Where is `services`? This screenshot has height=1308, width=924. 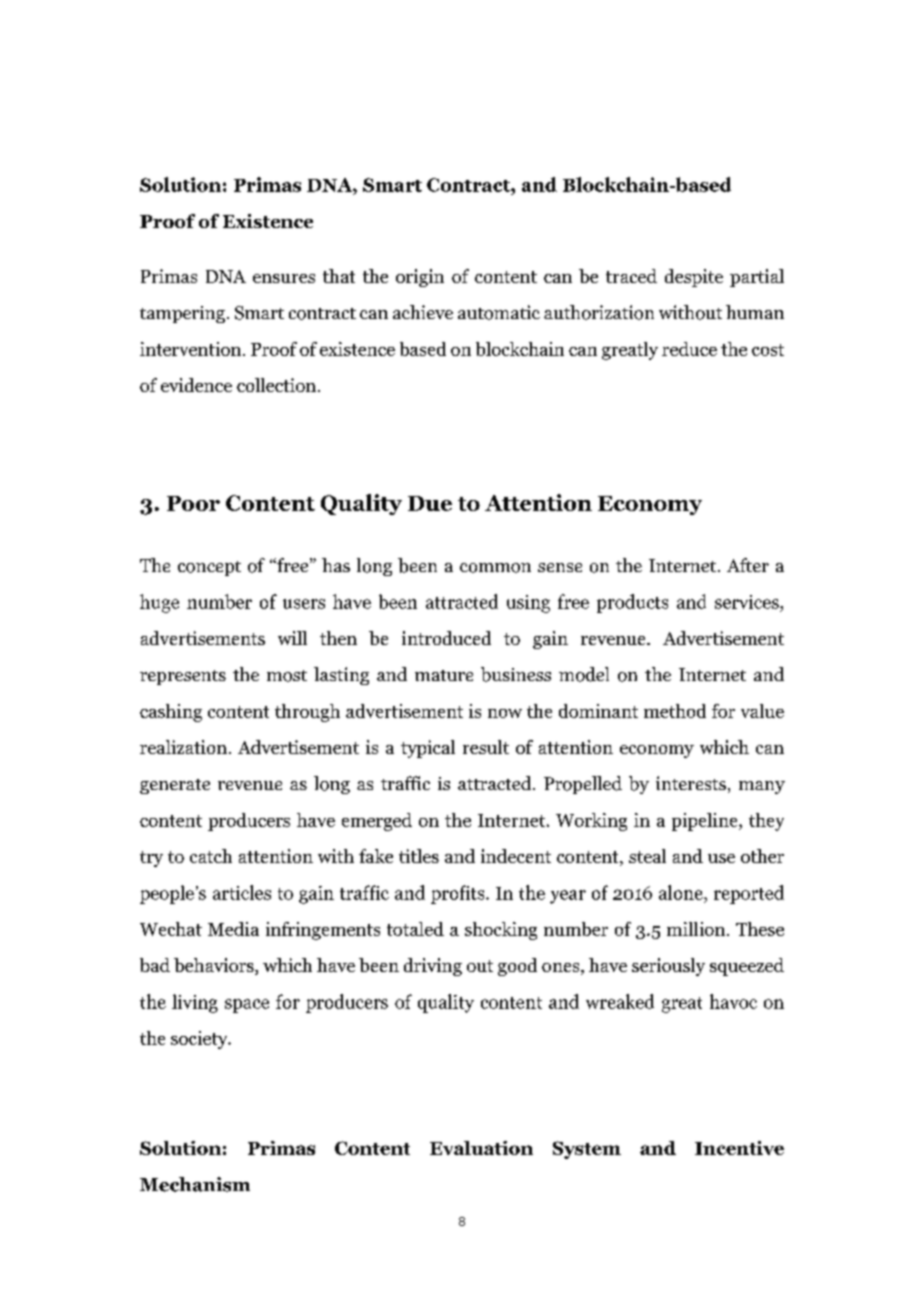
services is located at coordinates (748, 602).
